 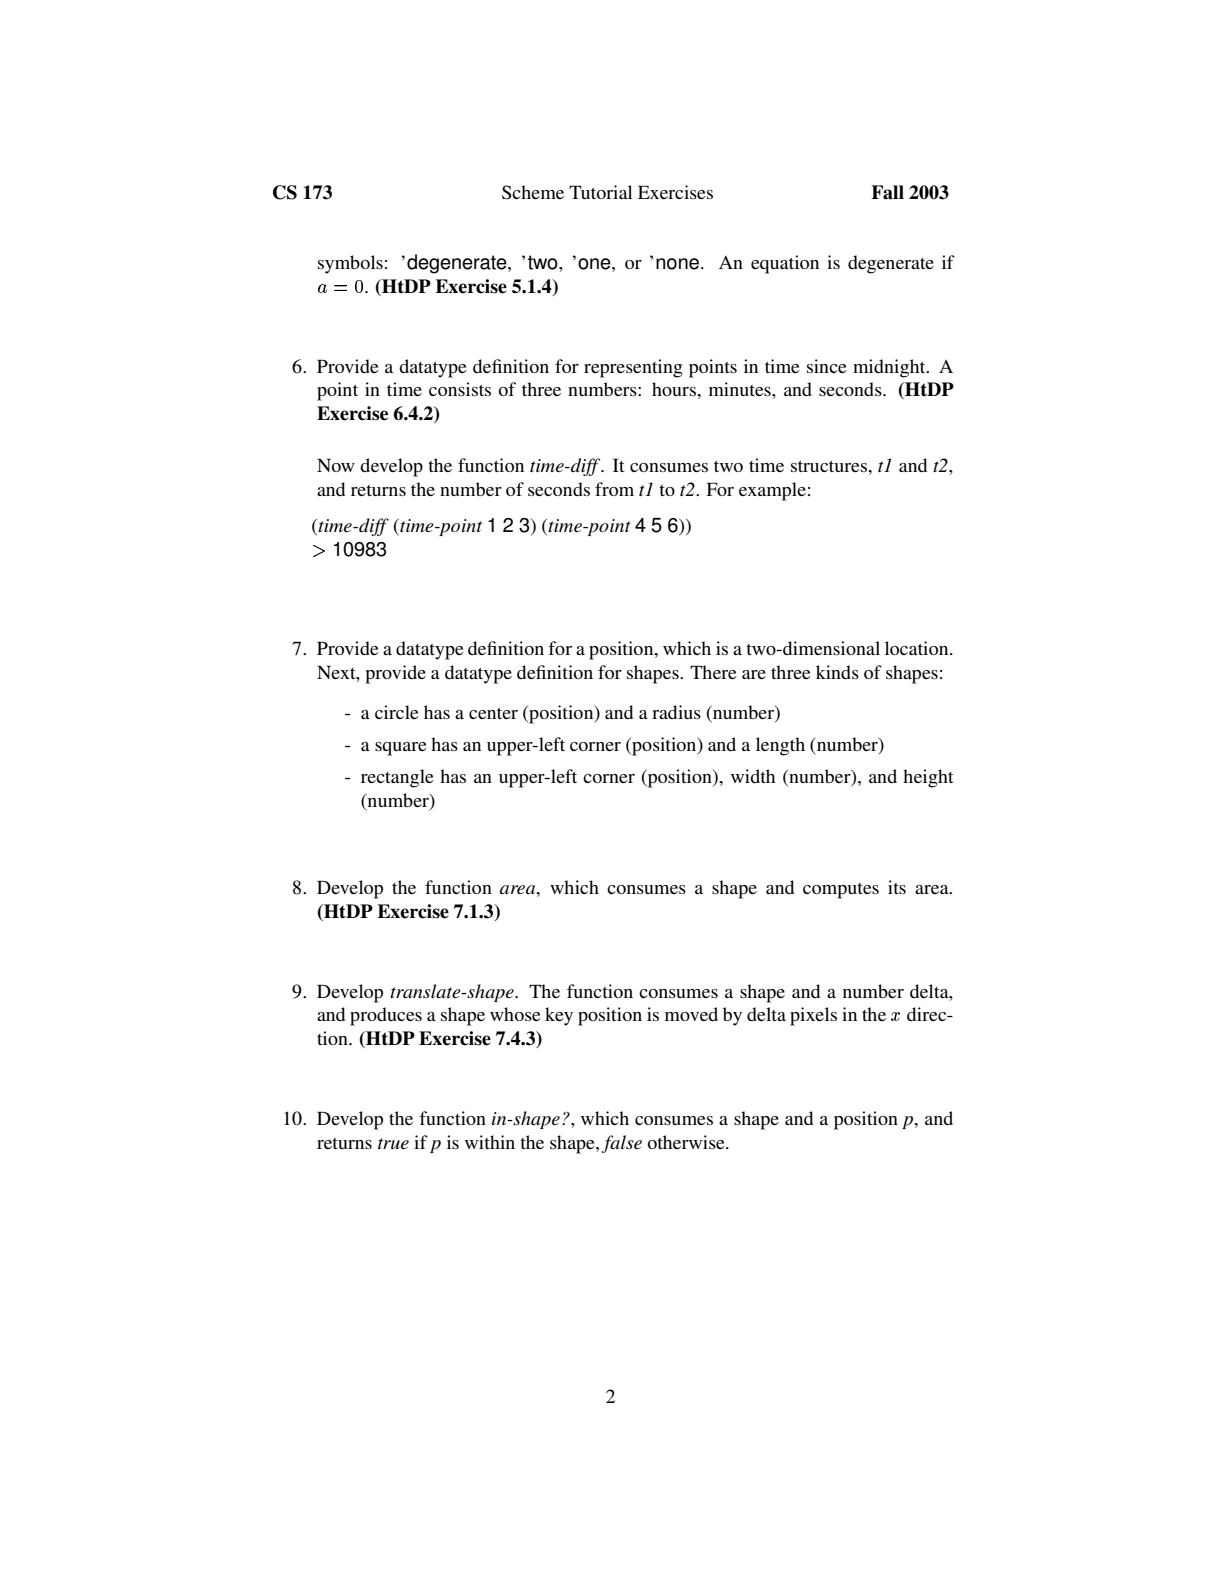 I want to click on true, so click(x=393, y=1143).
